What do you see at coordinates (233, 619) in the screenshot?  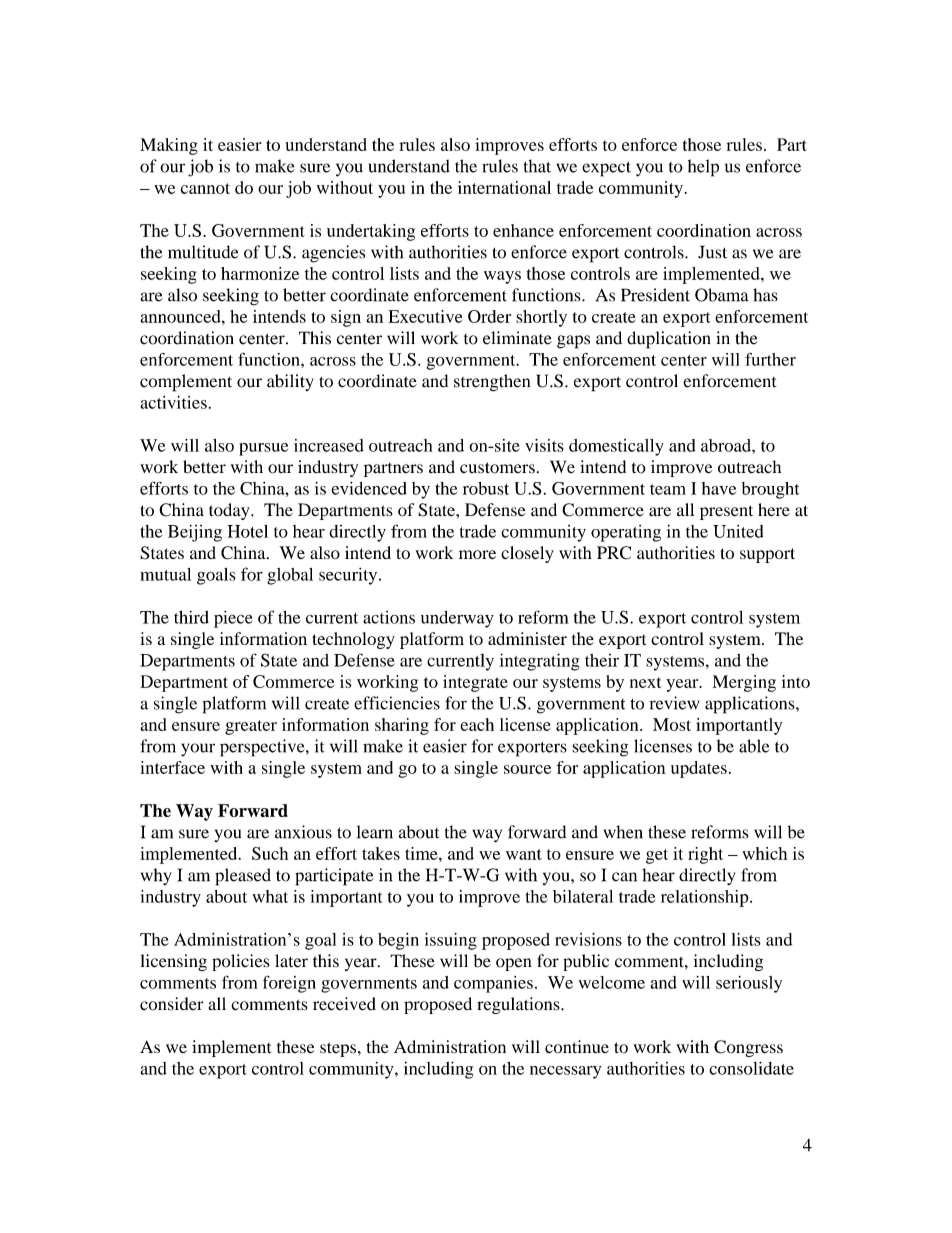 I see `piece` at bounding box center [233, 619].
